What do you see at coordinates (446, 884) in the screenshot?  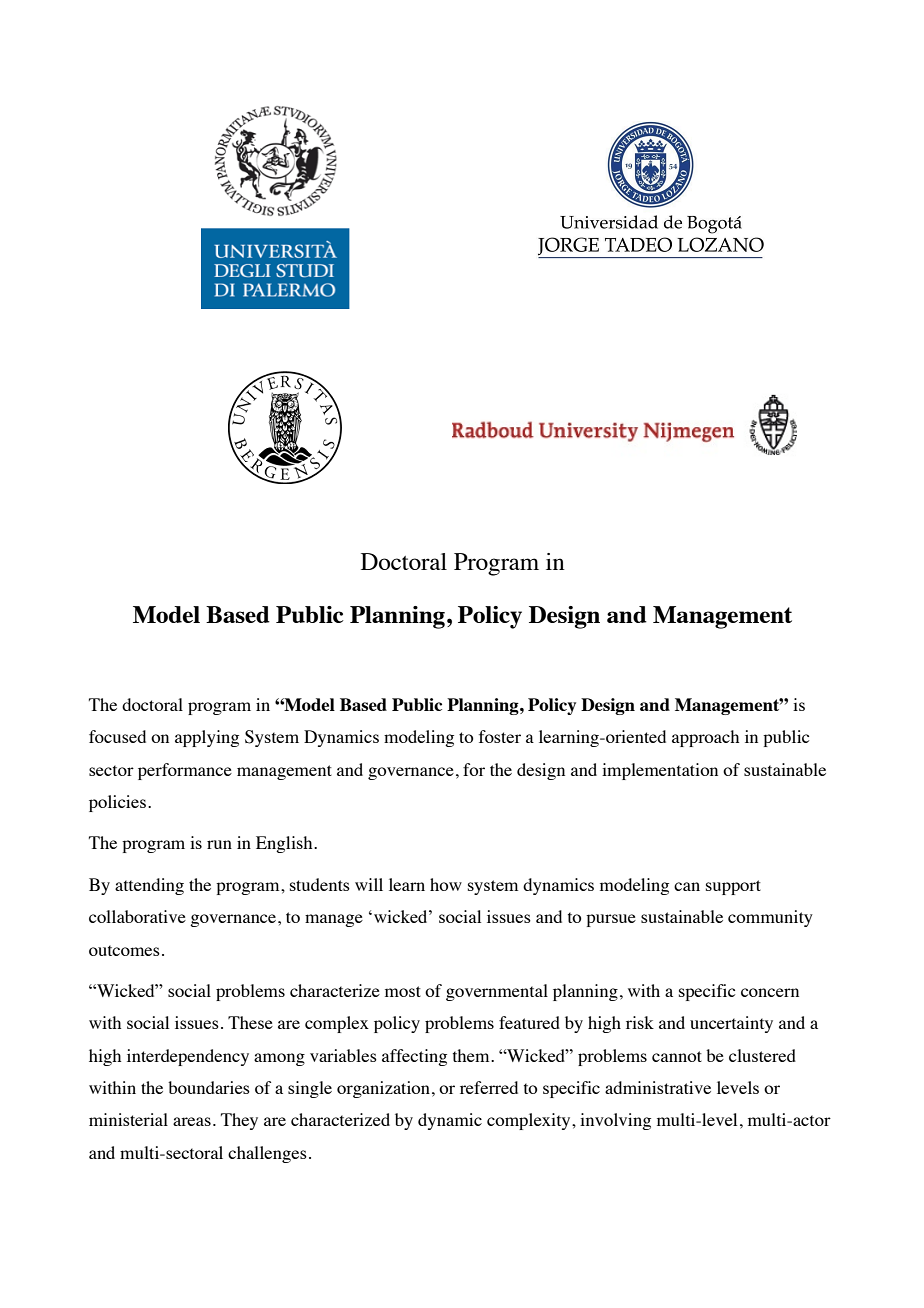 I see `how` at bounding box center [446, 884].
